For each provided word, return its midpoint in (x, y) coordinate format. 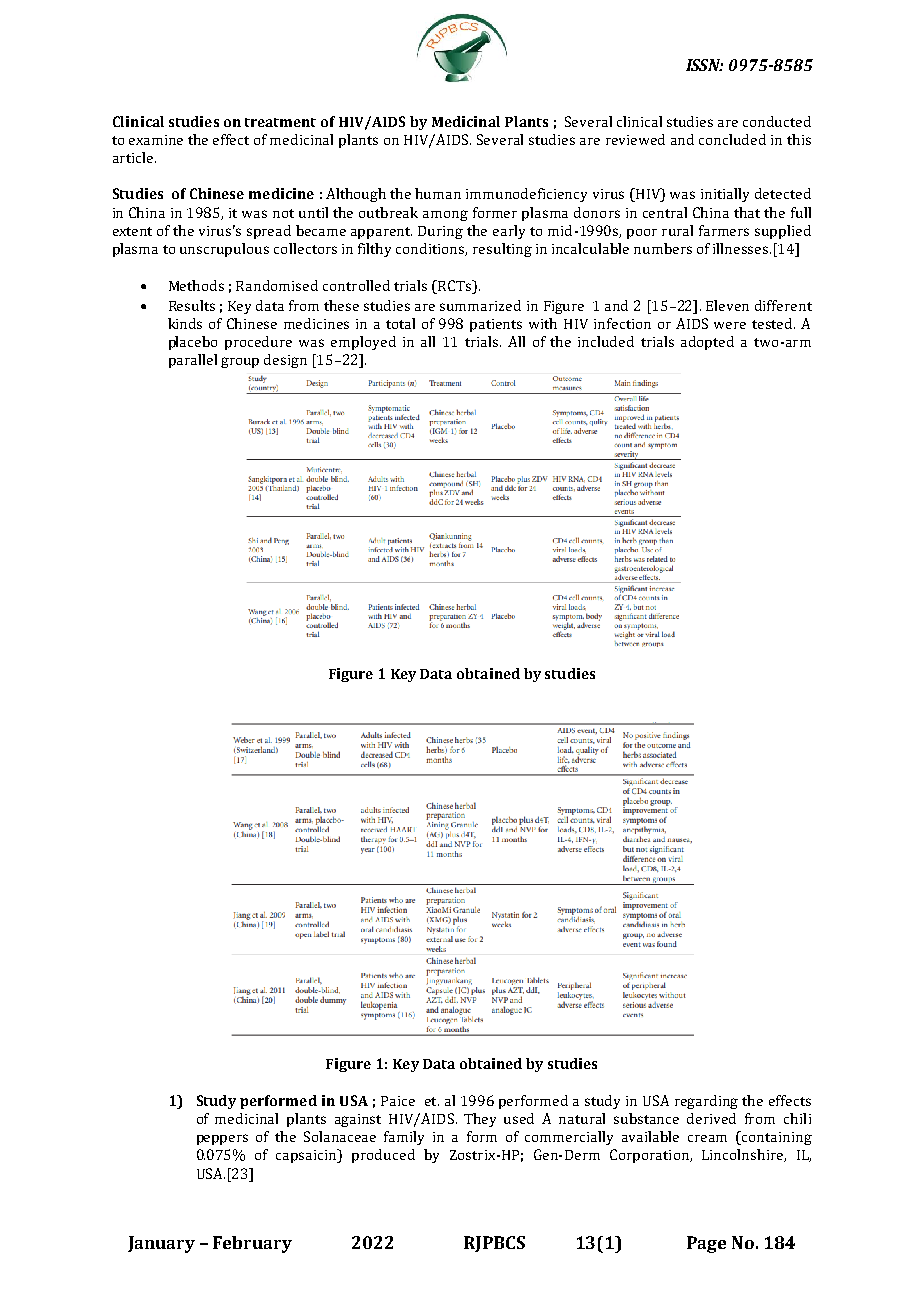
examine (156, 140)
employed (363, 343)
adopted (707, 343)
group (240, 362)
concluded (732, 139)
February (252, 1244)
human (438, 193)
